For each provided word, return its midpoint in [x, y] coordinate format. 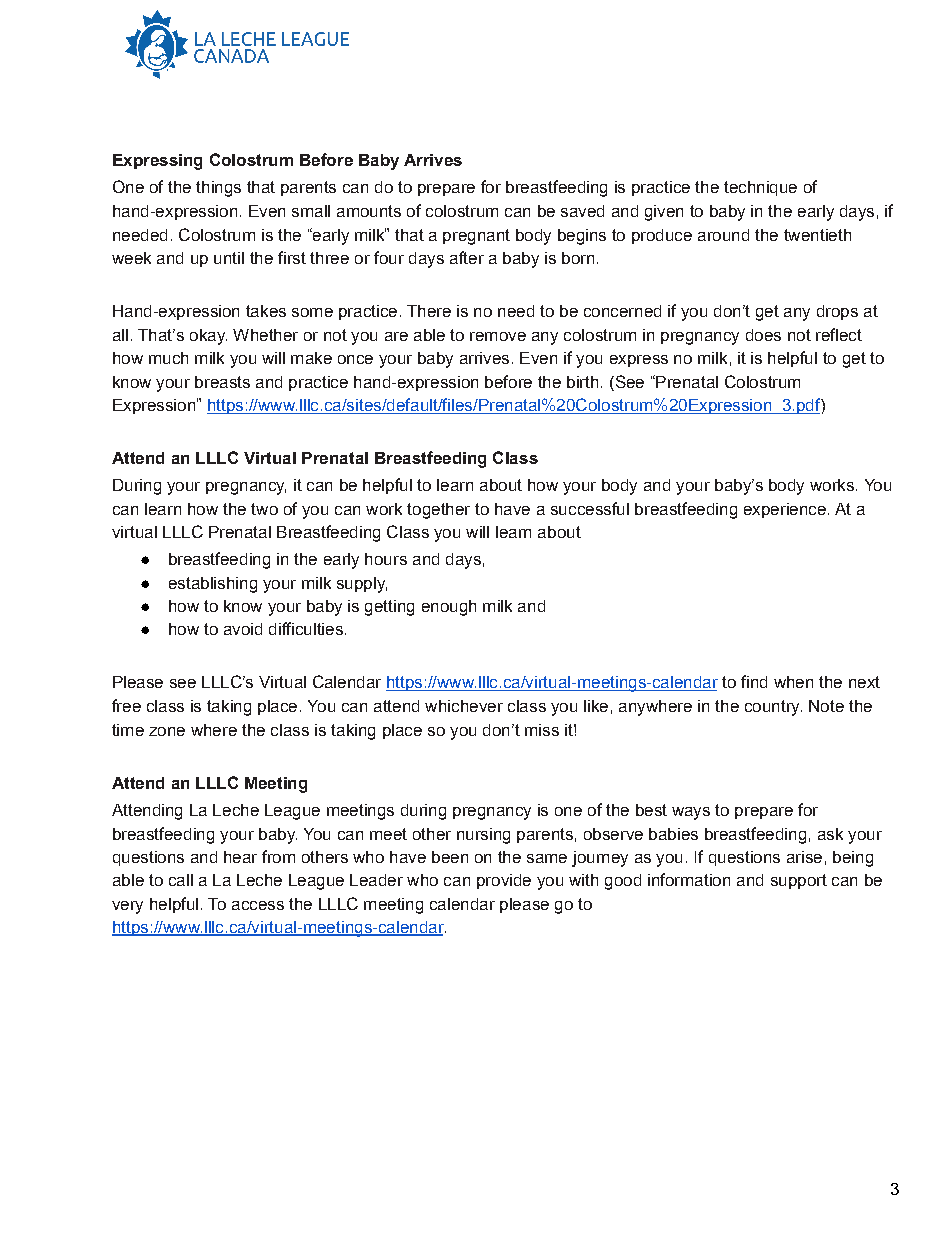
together [438, 511]
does [763, 335]
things [218, 189]
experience [785, 510]
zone [167, 731]
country [773, 708]
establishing [213, 585]
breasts [222, 382]
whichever [464, 706]
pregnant [476, 237]
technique [760, 188]
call [181, 880]
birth [582, 382]
